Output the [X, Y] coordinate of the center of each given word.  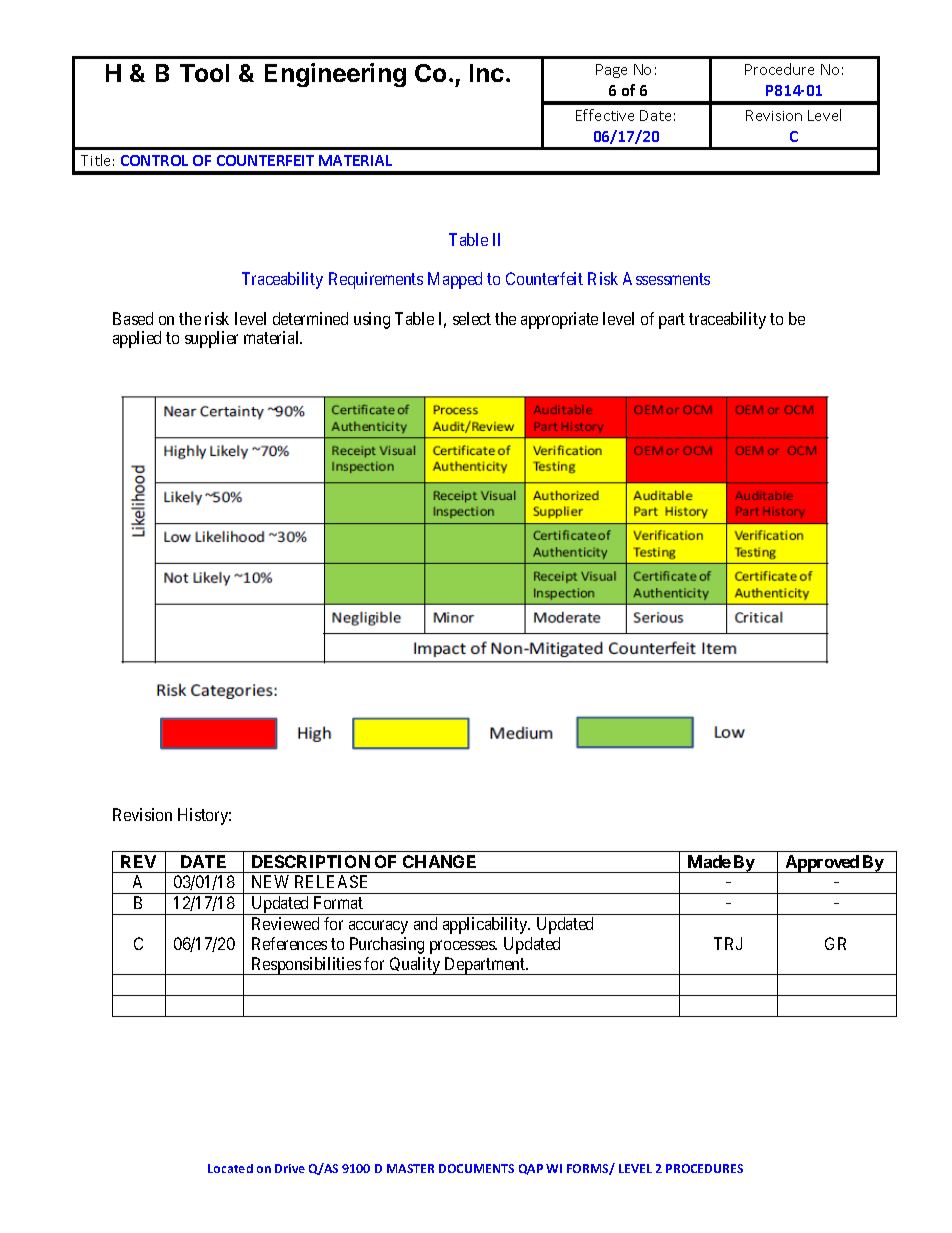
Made [709, 861]
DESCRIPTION [311, 861]
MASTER [410, 1168]
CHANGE [439, 861]
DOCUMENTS [476, 1168]
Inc [487, 73]
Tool [204, 73]
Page [611, 71]
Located [230, 1168]
